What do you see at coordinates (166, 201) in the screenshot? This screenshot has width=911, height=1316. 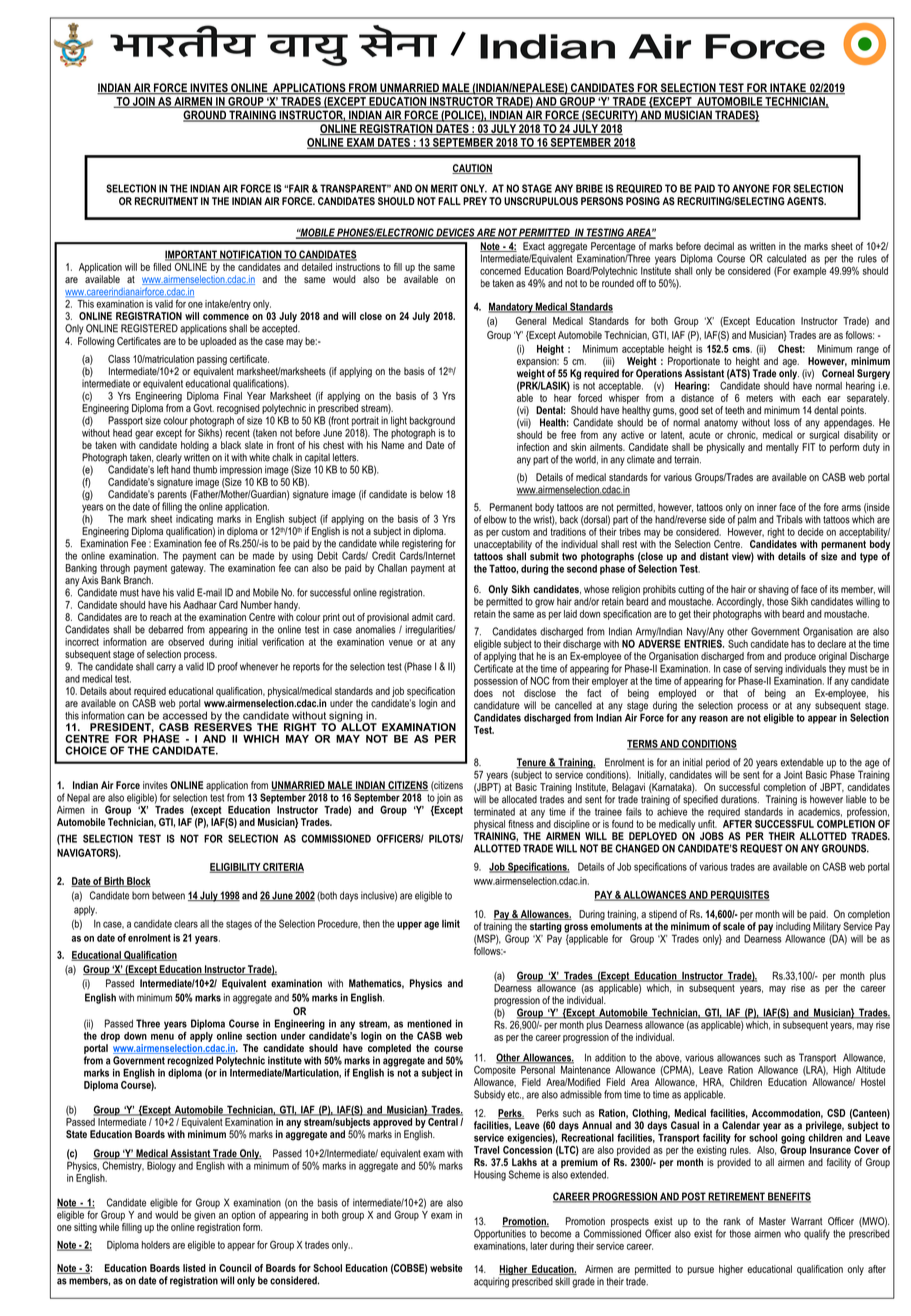 I see `RECRUITMENT` at bounding box center [166, 201].
